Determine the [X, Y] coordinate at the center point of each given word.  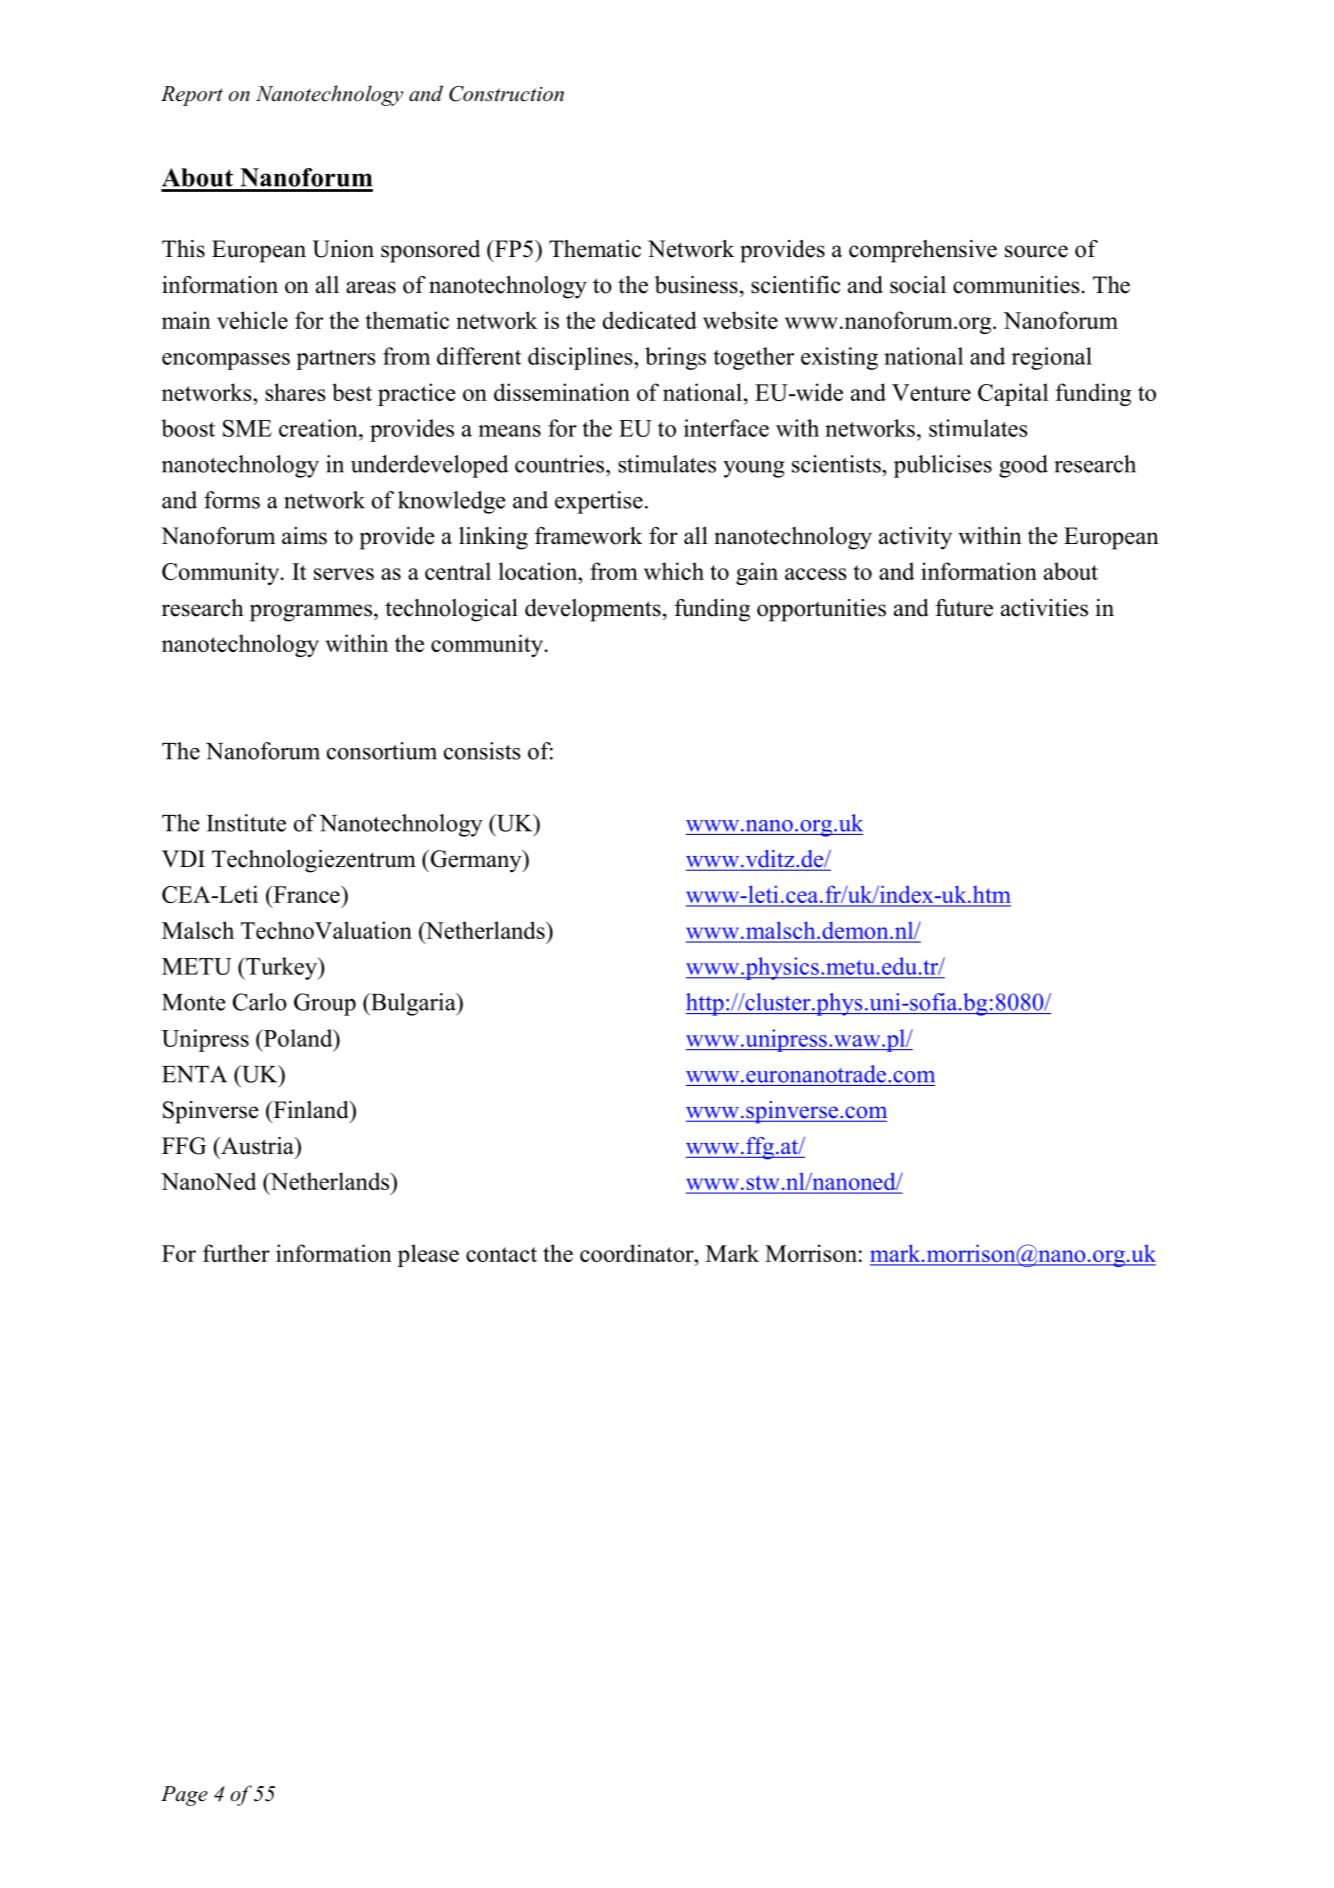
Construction [506, 94]
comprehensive [923, 251]
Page [184, 1796]
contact [501, 1254]
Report [192, 96]
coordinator [638, 1253]
